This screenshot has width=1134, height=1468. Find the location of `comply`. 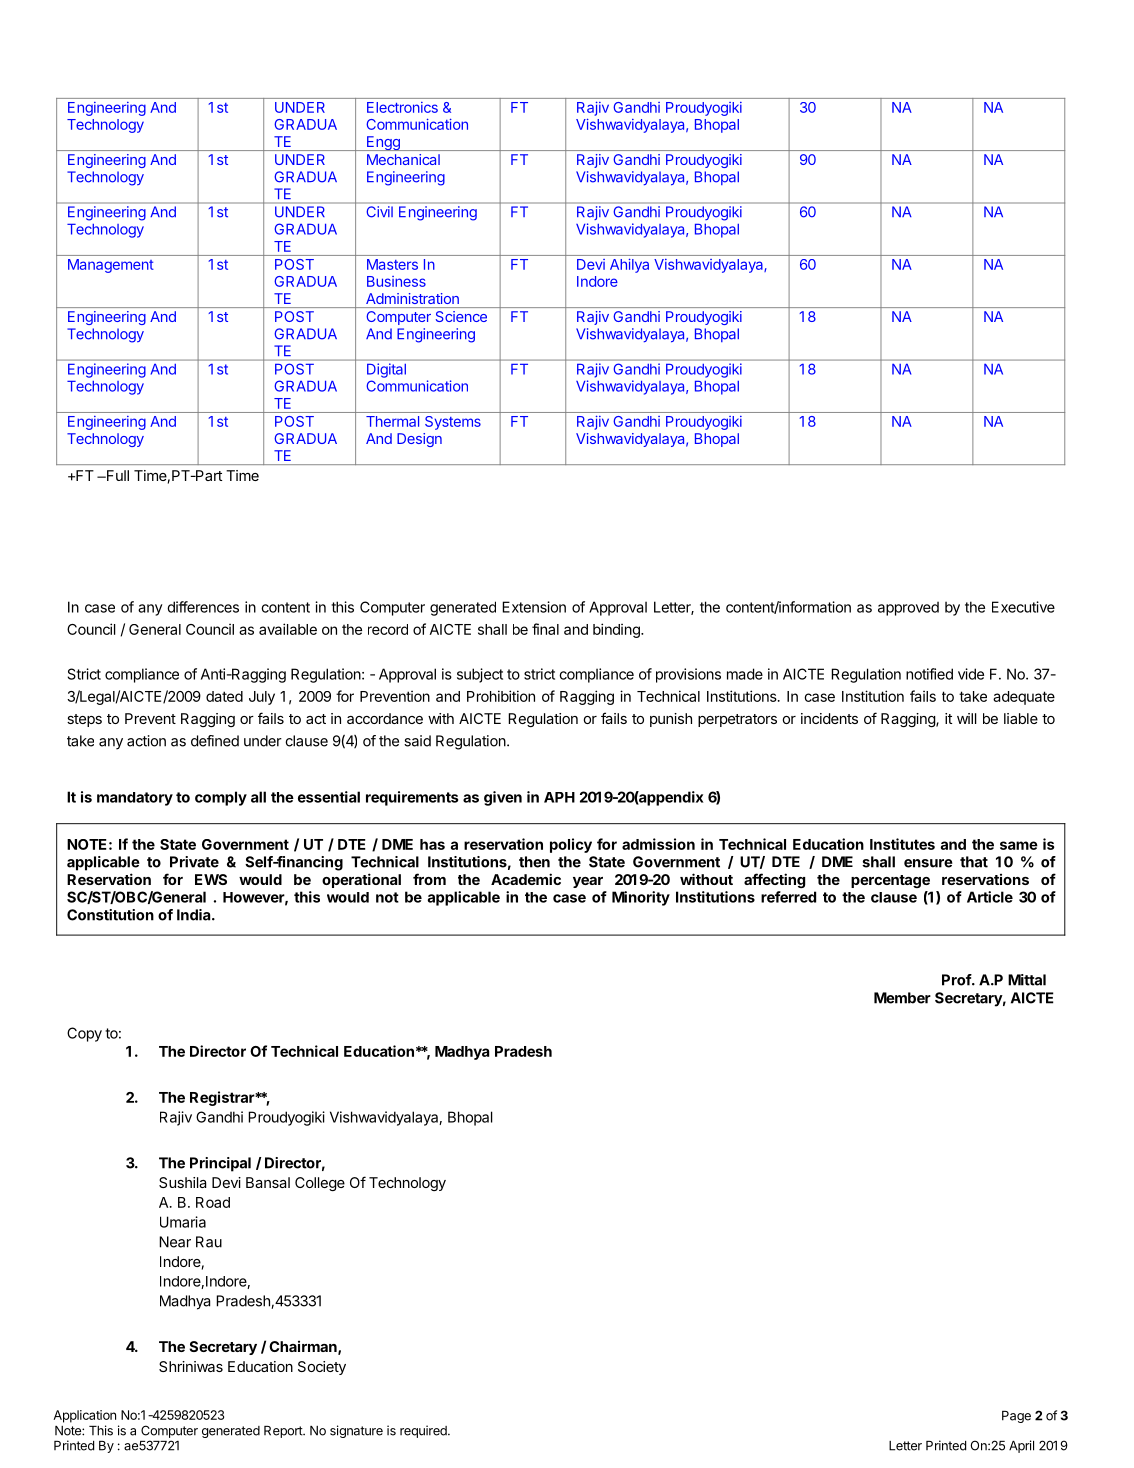

comply is located at coordinates (221, 798).
